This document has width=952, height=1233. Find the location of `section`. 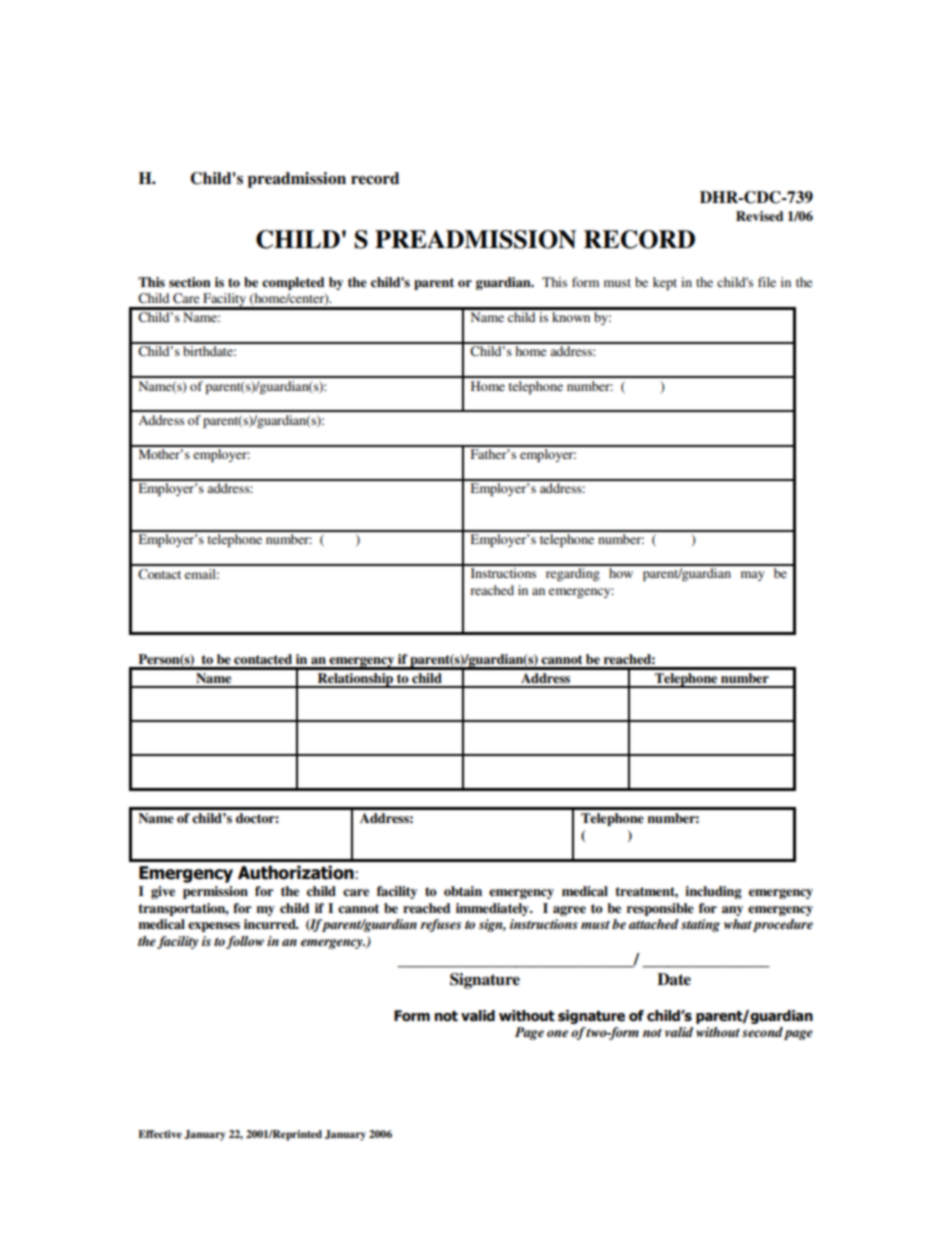

section is located at coordinates (190, 282).
